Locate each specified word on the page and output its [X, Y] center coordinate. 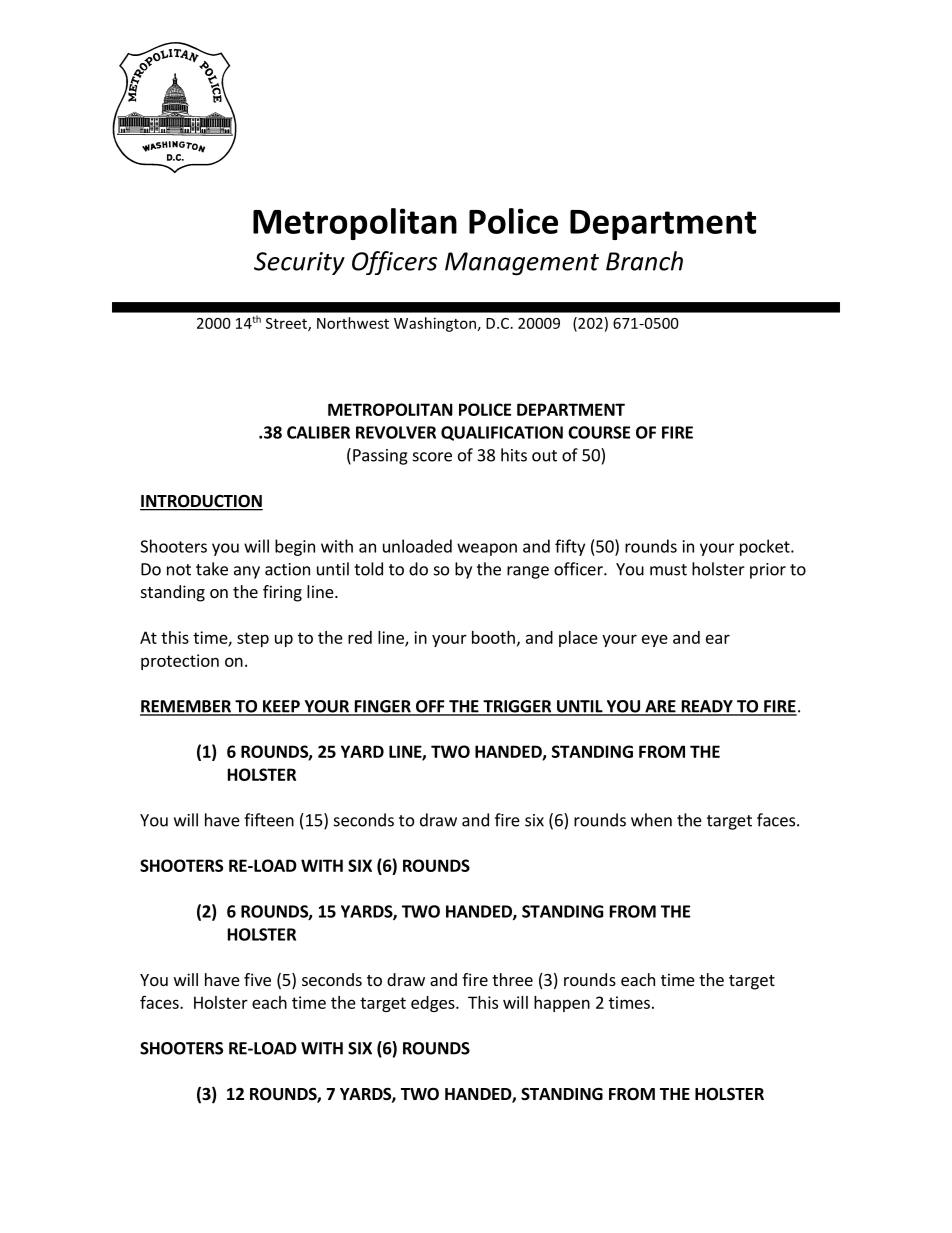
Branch [644, 261]
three [512, 979]
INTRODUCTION [201, 502]
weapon [487, 549]
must [668, 570]
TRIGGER [517, 707]
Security [299, 263]
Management [522, 264]
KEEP [281, 707]
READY [707, 707]
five [257, 979]
